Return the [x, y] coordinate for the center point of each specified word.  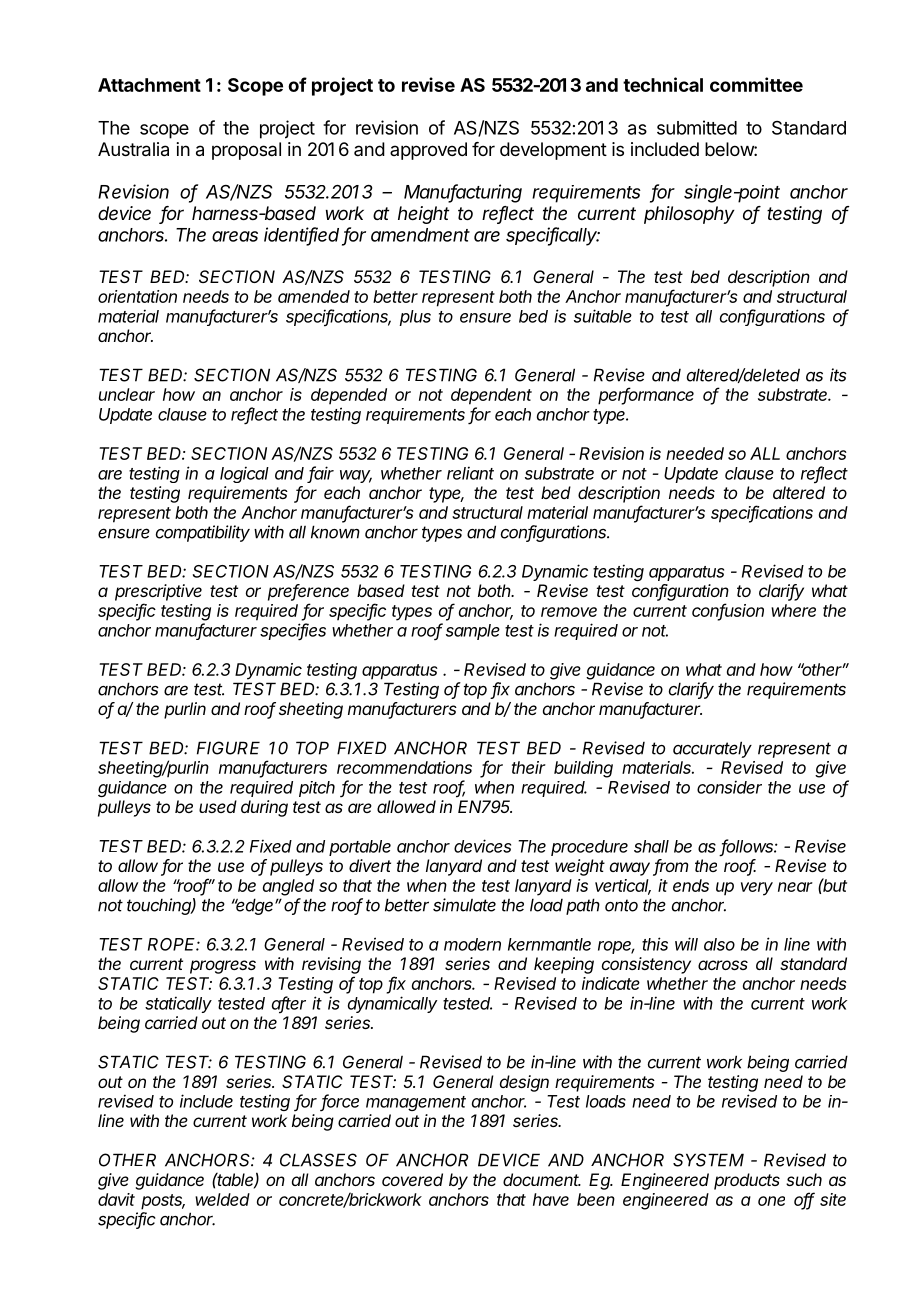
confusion [728, 611]
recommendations [404, 767]
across [723, 965]
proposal [246, 151]
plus [415, 318]
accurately [712, 749]
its [838, 375]
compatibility [203, 533]
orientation [137, 296]
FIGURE [228, 748]
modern [472, 944]
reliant [470, 473]
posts [163, 1202]
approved [428, 151]
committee [756, 84]
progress [223, 967]
